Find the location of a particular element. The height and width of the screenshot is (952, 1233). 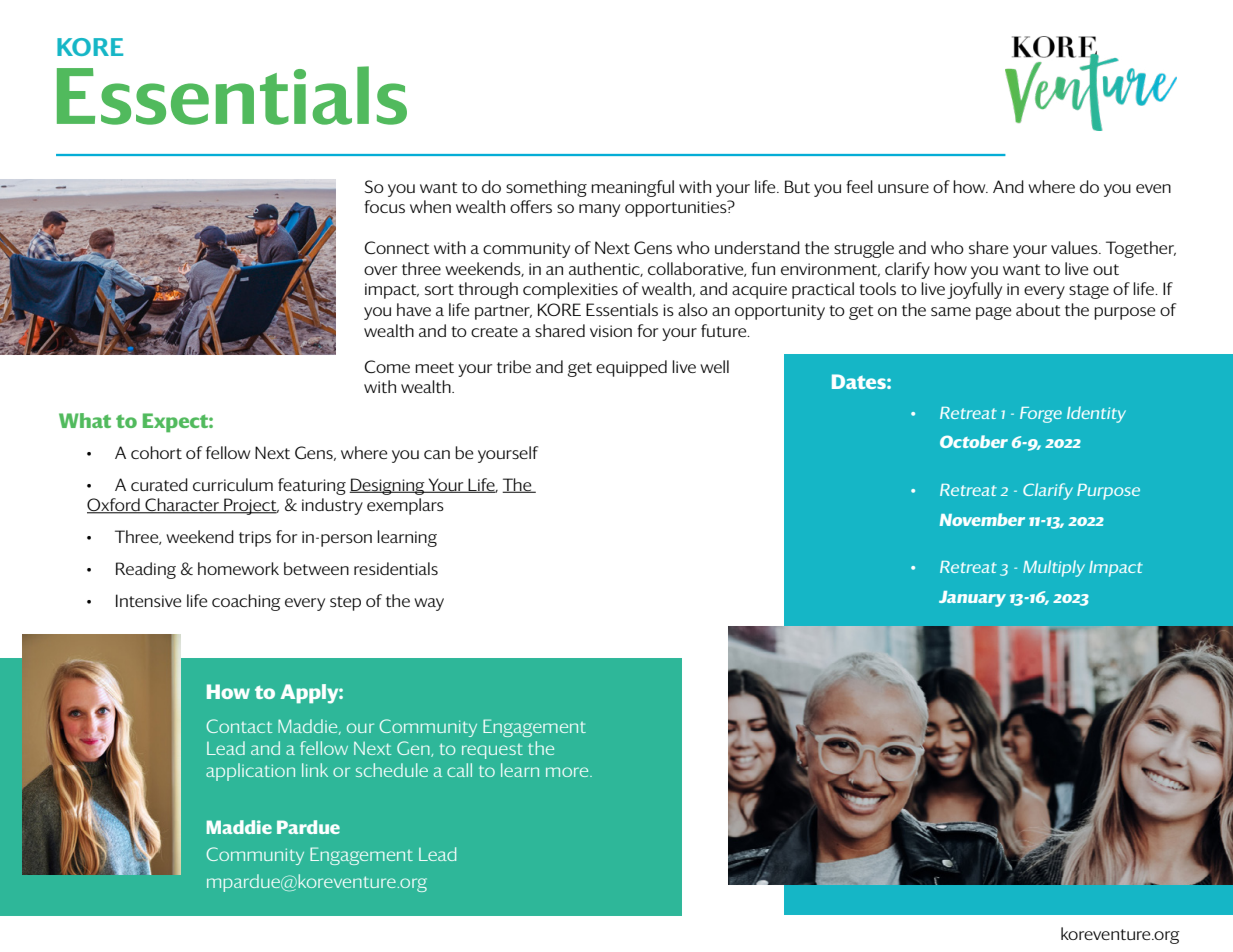

page is located at coordinates (993, 313).
